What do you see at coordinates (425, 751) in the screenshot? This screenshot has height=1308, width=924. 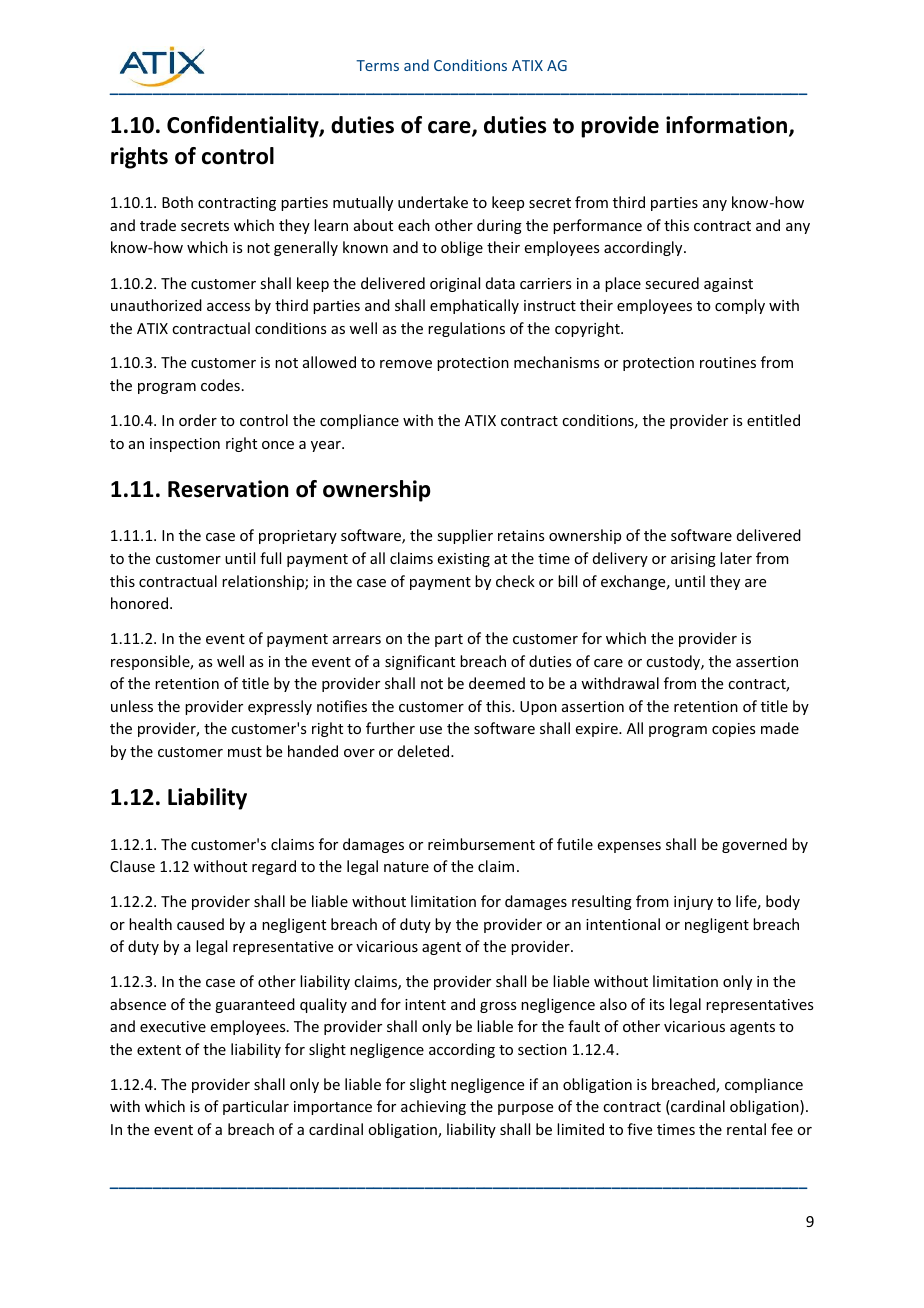 I see `deleted` at bounding box center [425, 751].
